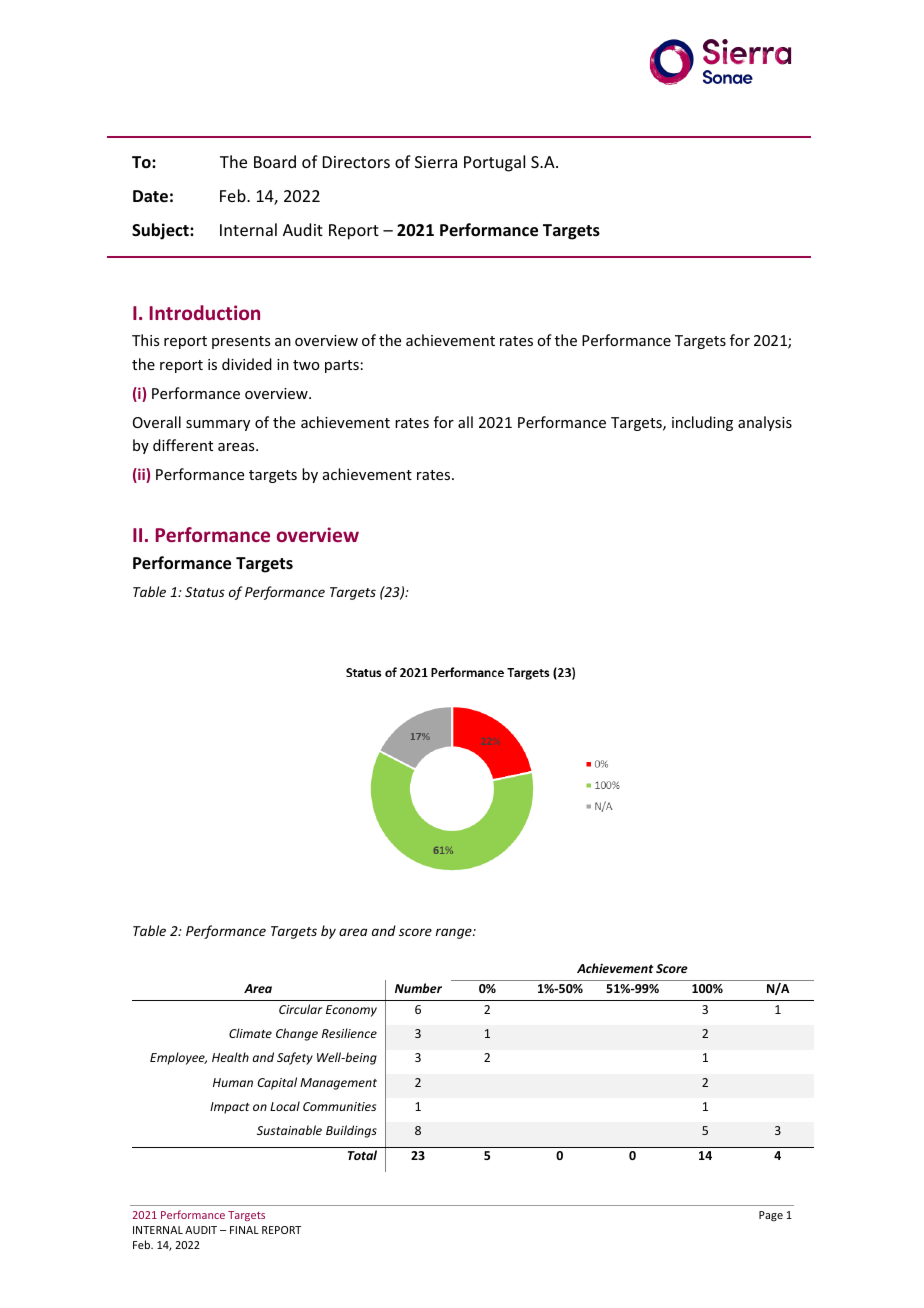 Image resolution: width=924 pixels, height=1308 pixels. Describe the element at coordinates (244, 1230) in the screenshot. I see `FINAL` at that location.
